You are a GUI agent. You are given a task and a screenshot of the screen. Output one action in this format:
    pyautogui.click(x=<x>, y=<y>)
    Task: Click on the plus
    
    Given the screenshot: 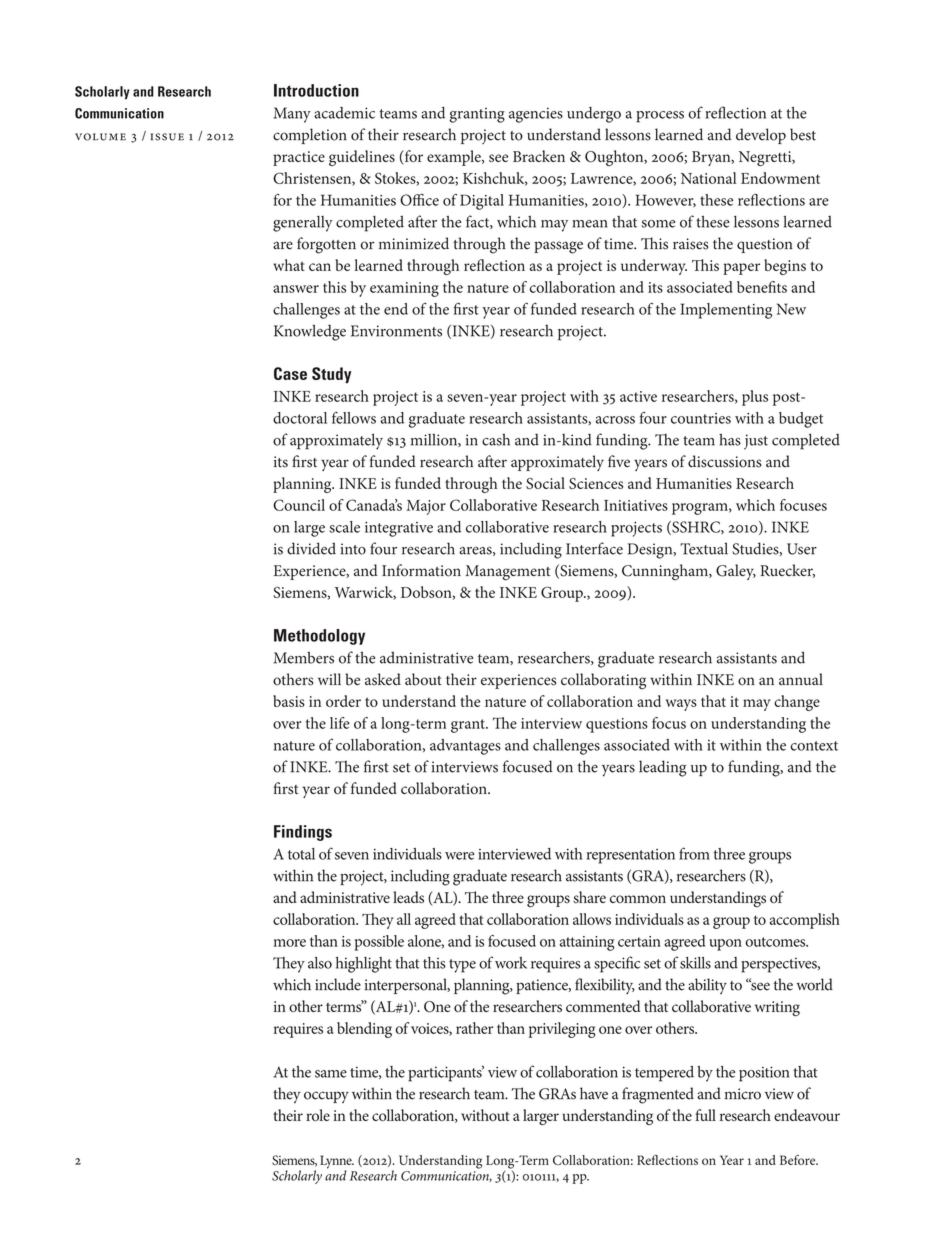 What is the action you would take?
    pyautogui.click(x=755, y=398)
